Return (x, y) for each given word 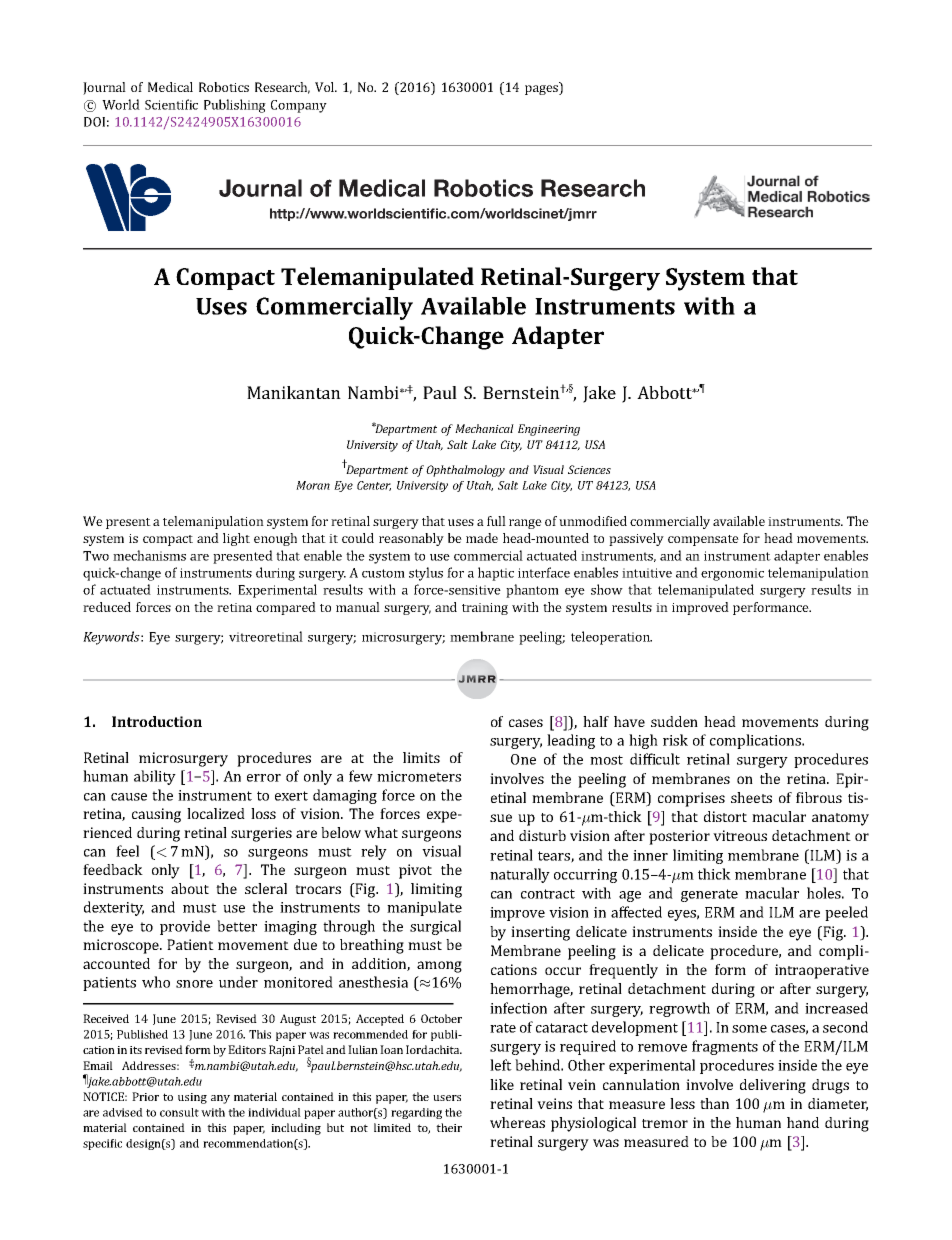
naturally (520, 875)
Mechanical (484, 428)
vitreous (740, 835)
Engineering (549, 430)
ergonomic (732, 574)
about (190, 888)
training (485, 609)
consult (179, 1112)
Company (299, 106)
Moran (313, 485)
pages (542, 90)
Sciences (589, 469)
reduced (107, 607)
